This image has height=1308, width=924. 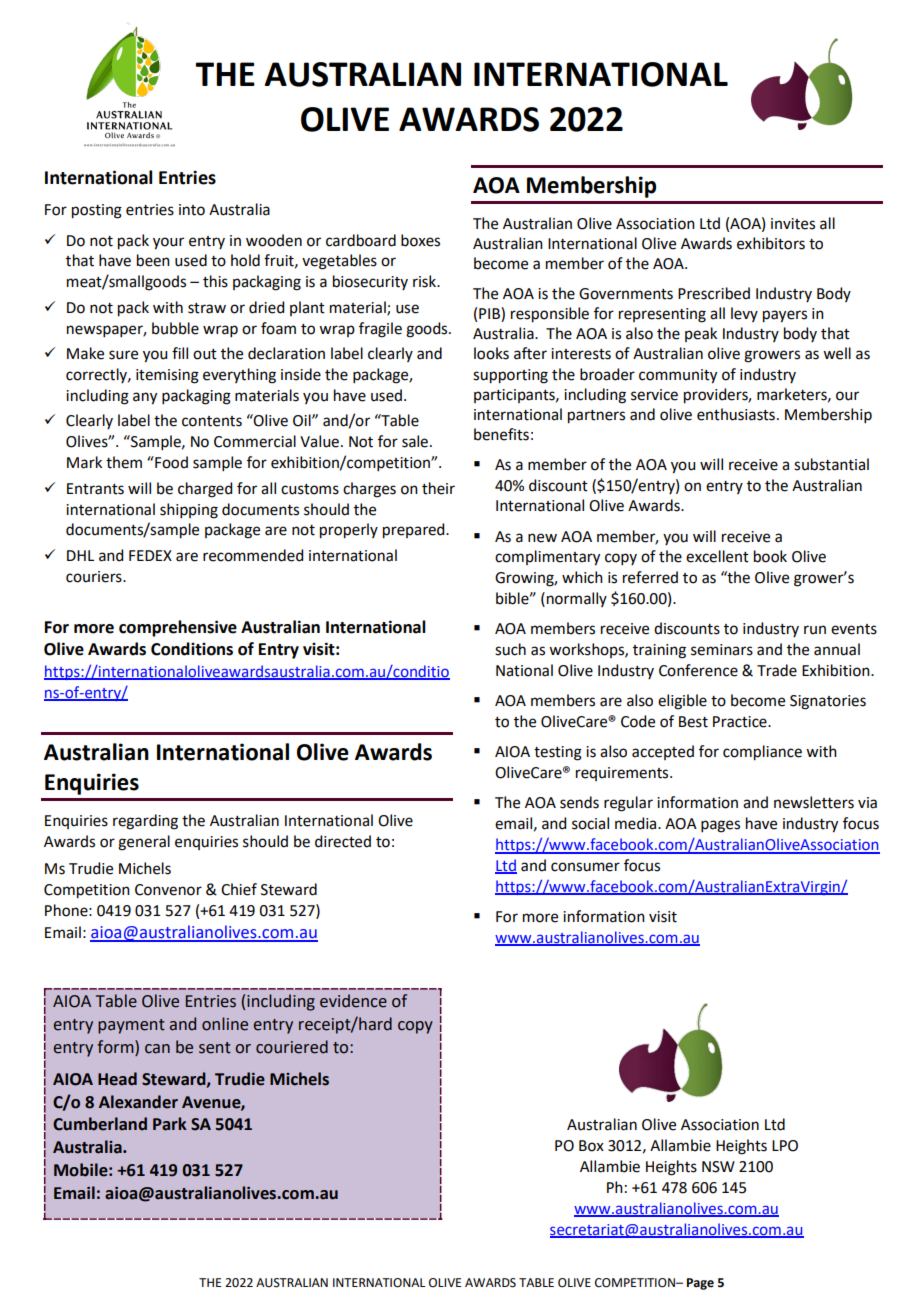 I want to click on comprehensive, so click(x=178, y=628).
